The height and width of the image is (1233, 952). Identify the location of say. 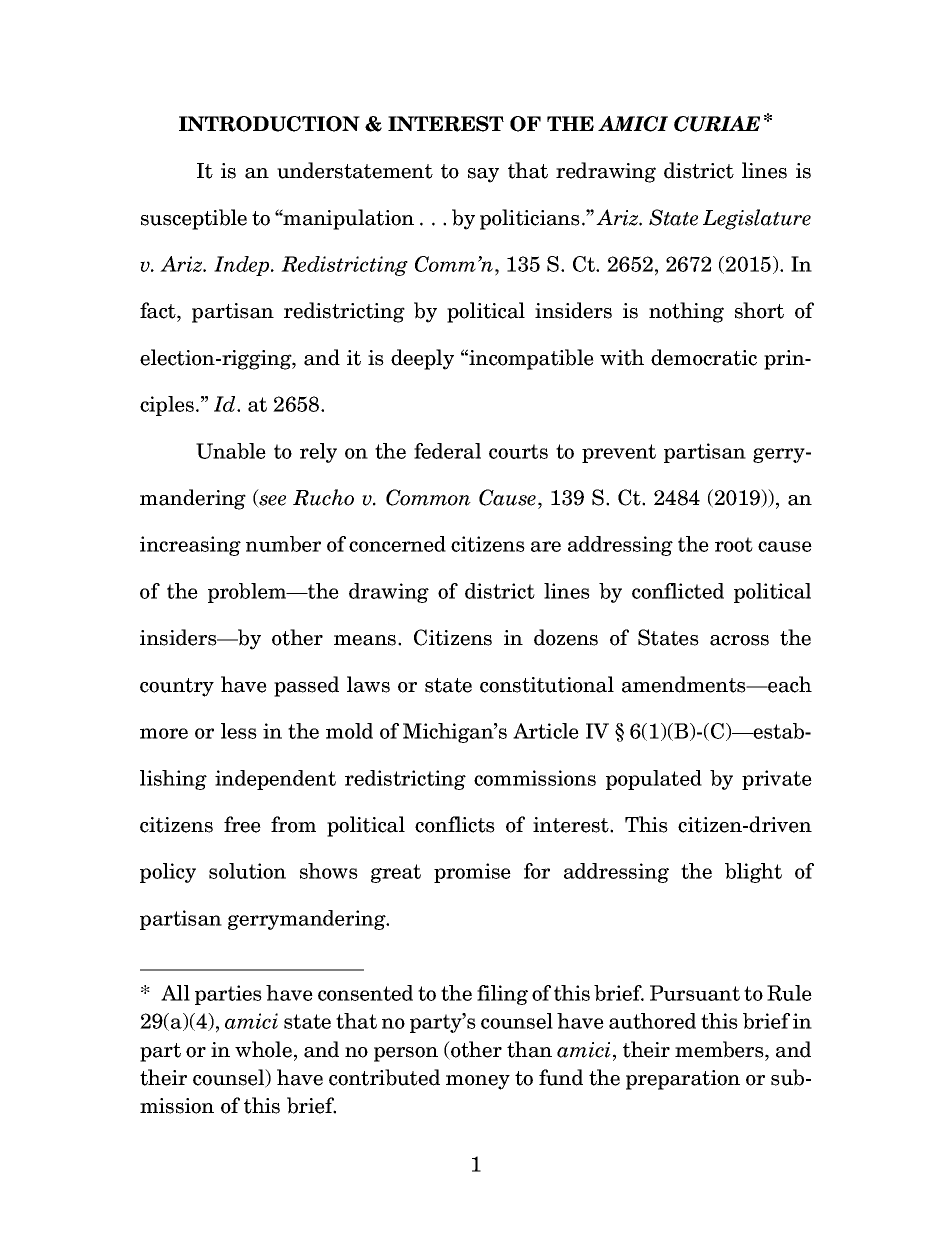
(483, 175).
